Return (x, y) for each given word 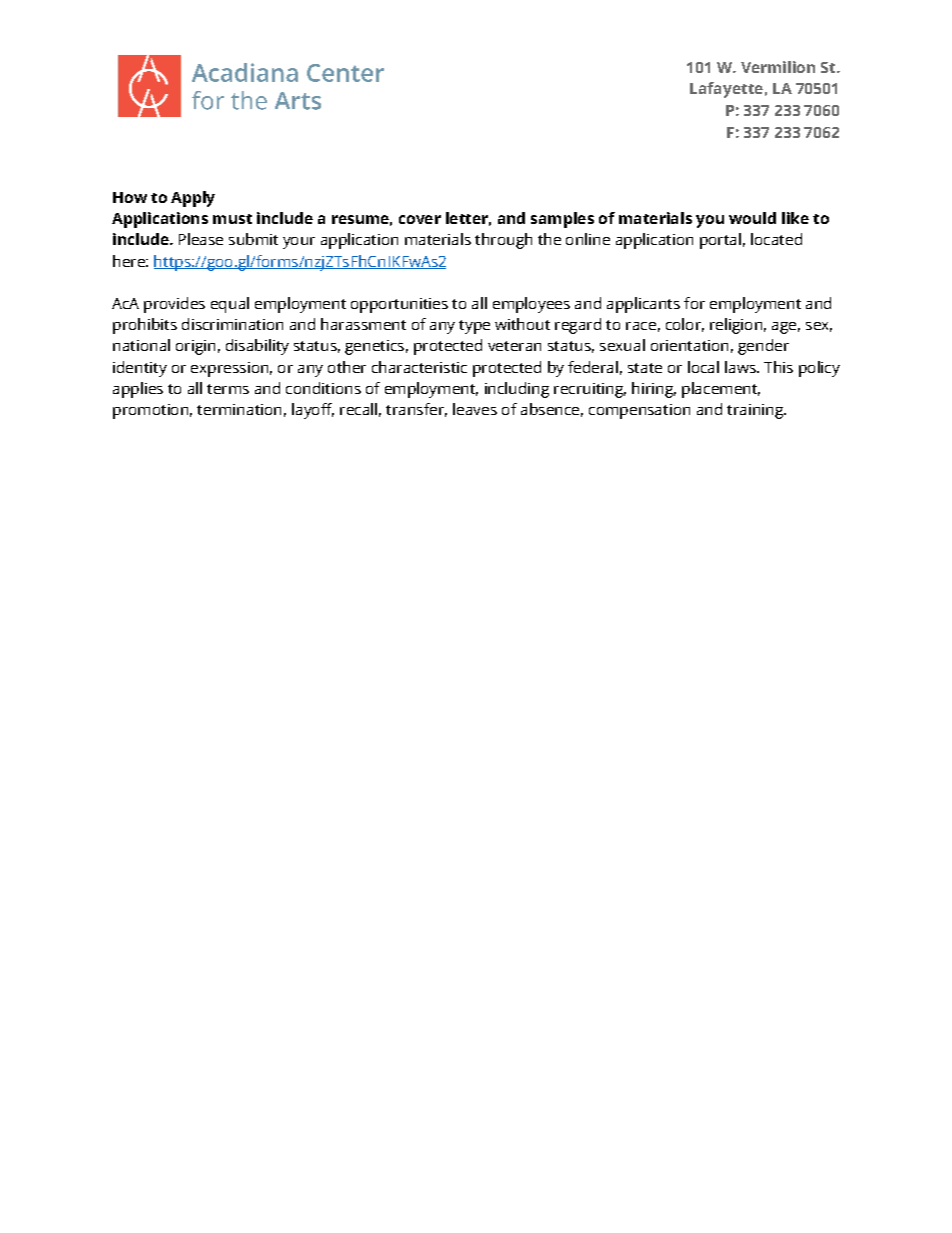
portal (720, 241)
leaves (475, 409)
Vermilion (778, 67)
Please (201, 239)
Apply (193, 199)
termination (239, 409)
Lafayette (726, 90)
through (503, 241)
